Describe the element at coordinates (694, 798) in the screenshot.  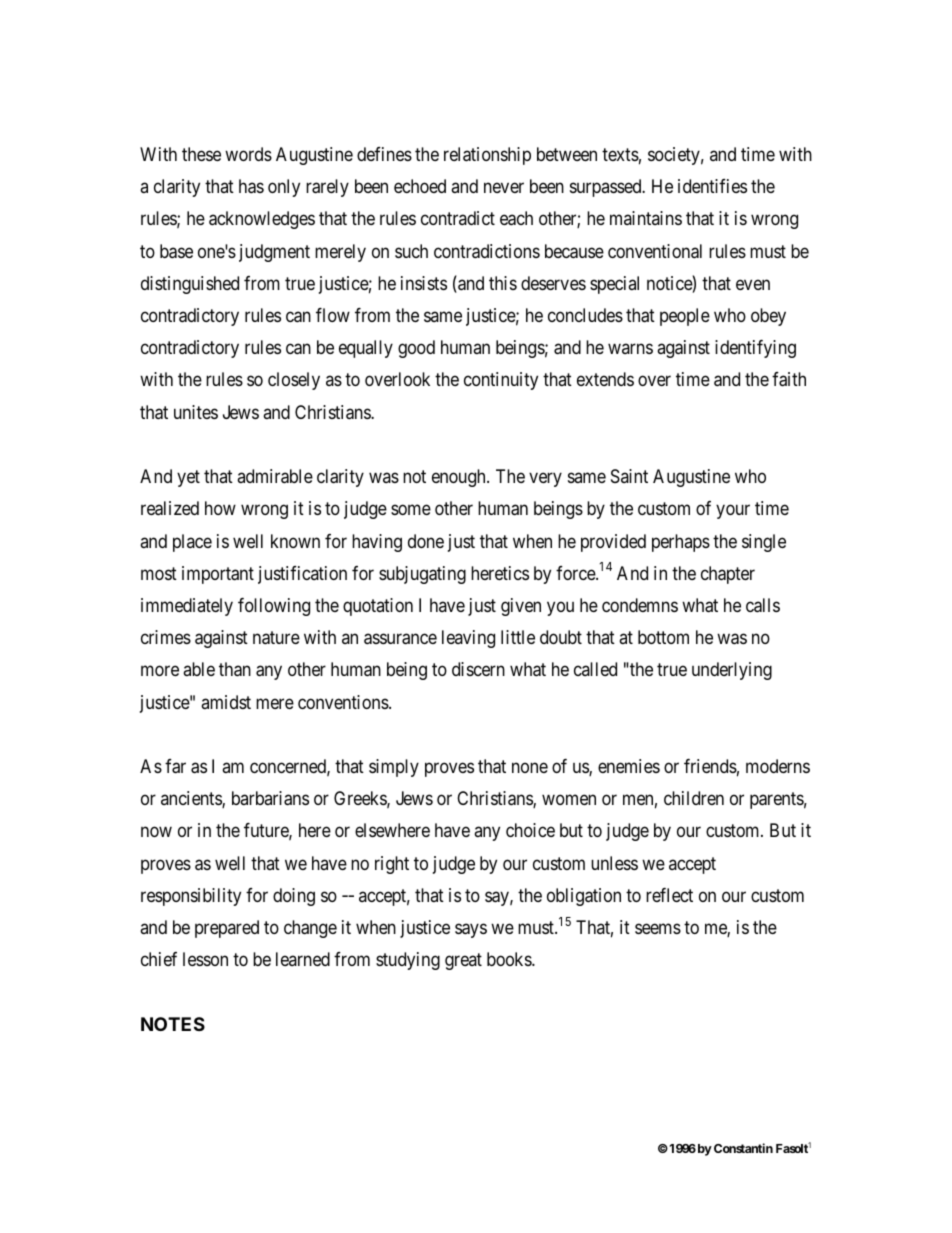
I see `children` at that location.
